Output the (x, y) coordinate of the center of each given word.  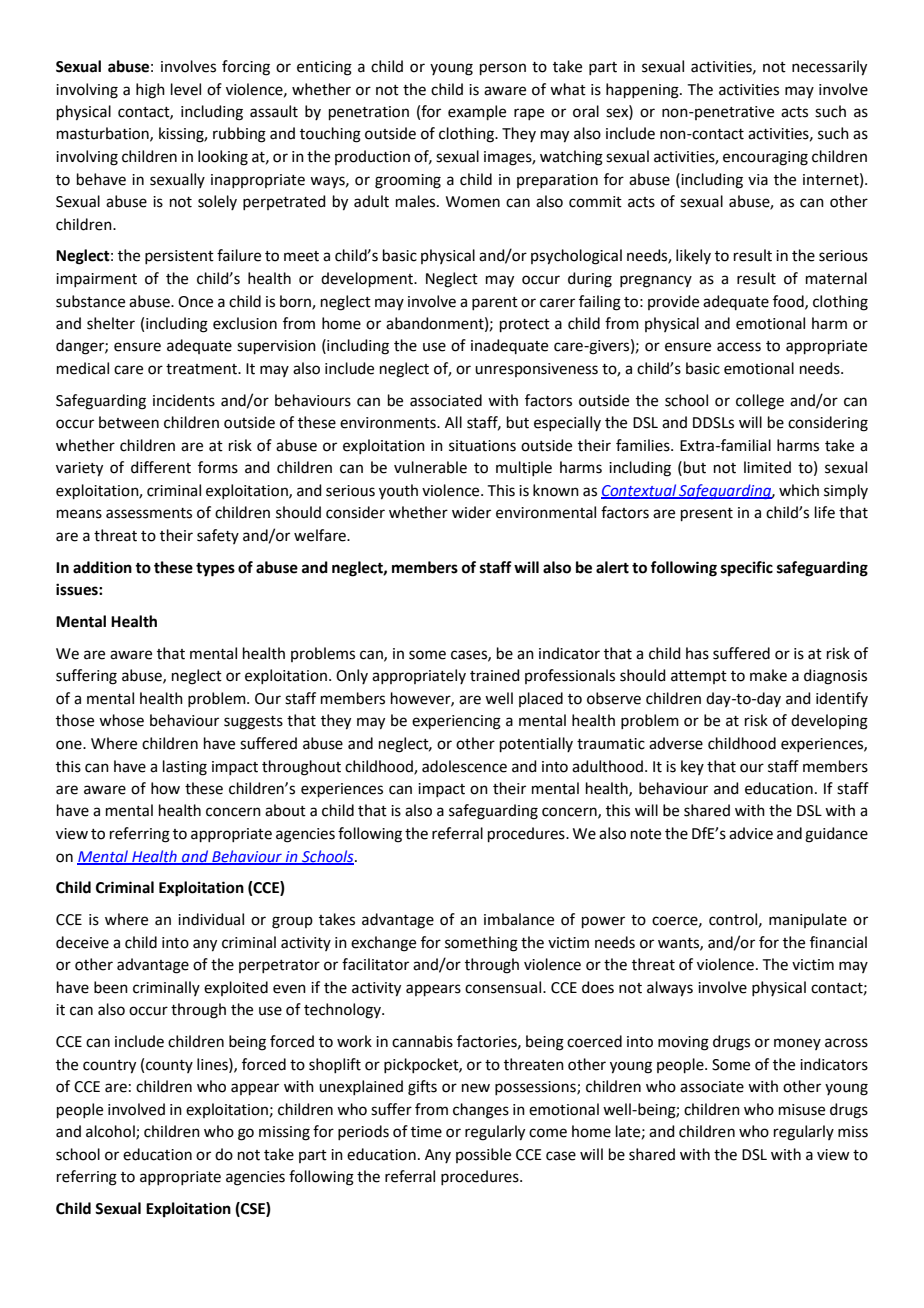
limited (767, 467)
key (692, 767)
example (477, 112)
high (150, 91)
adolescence (464, 766)
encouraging (765, 158)
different (161, 467)
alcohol (111, 1132)
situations (482, 446)
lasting (185, 768)
